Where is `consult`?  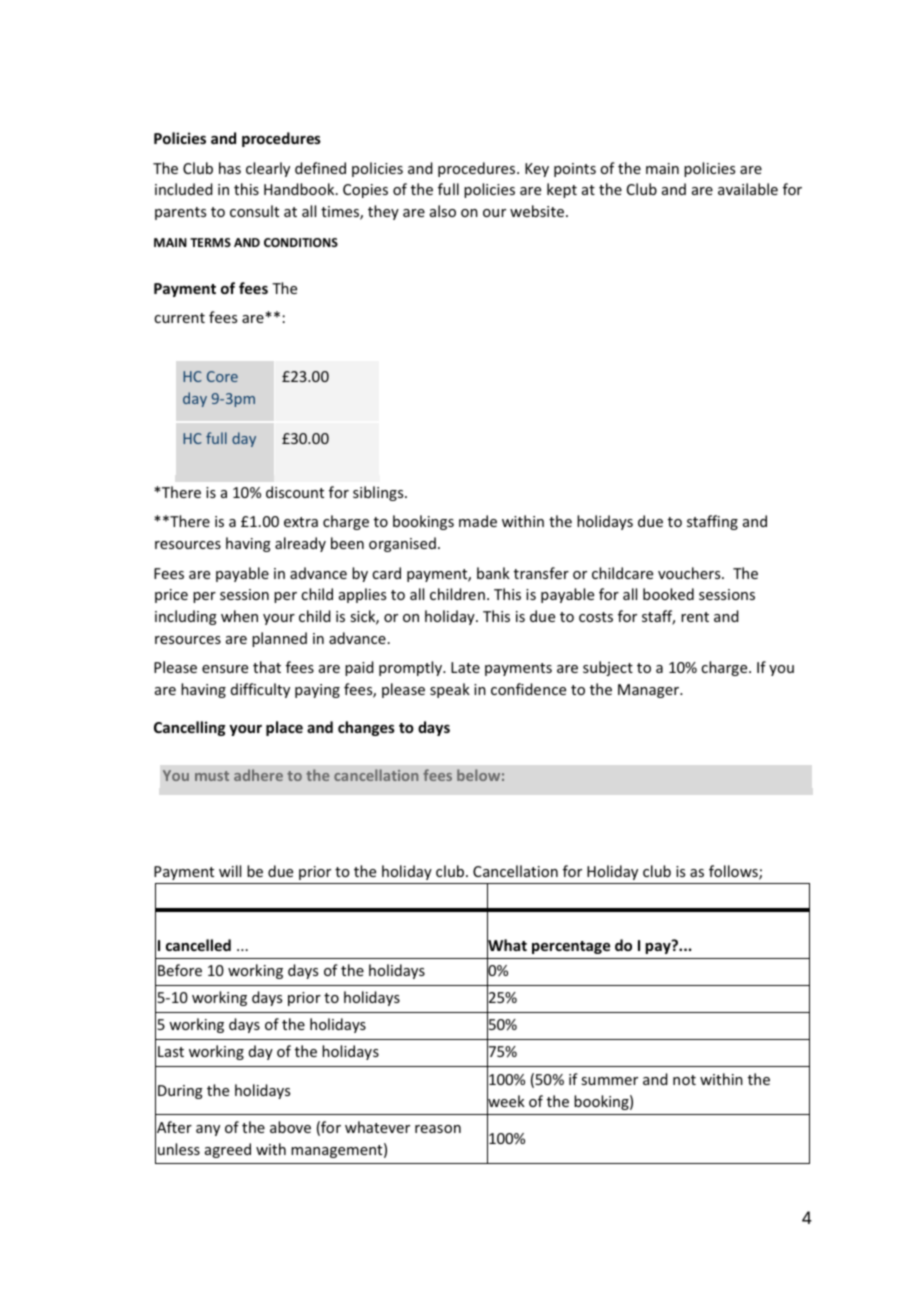
consult is located at coordinates (254, 211).
